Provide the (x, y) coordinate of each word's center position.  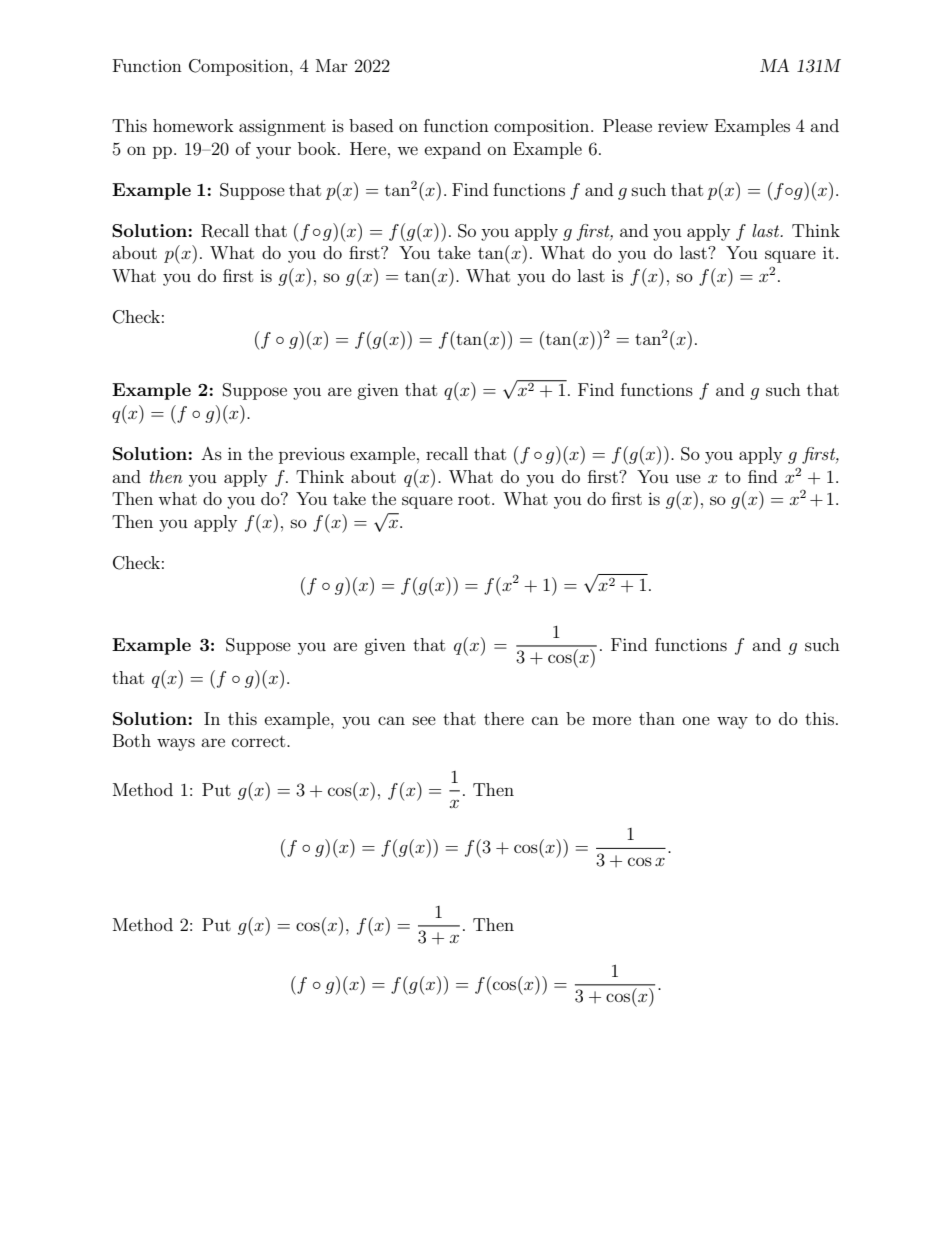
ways (176, 744)
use (688, 478)
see (424, 720)
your (273, 152)
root (474, 499)
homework (193, 125)
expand (453, 150)
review (683, 125)
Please (627, 125)
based (371, 125)
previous (312, 455)
